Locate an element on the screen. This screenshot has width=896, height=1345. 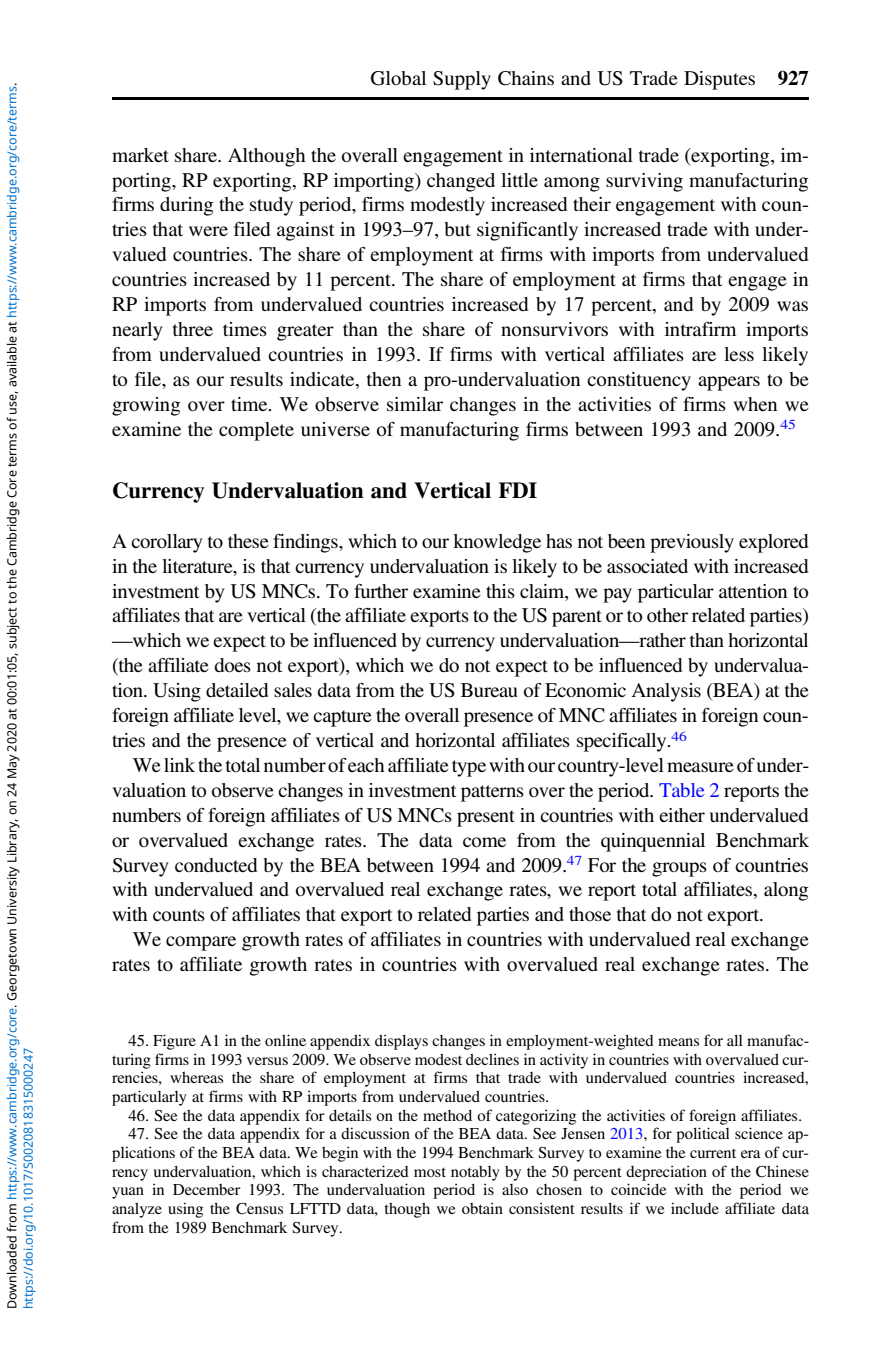
market is located at coordinates (140, 155).
